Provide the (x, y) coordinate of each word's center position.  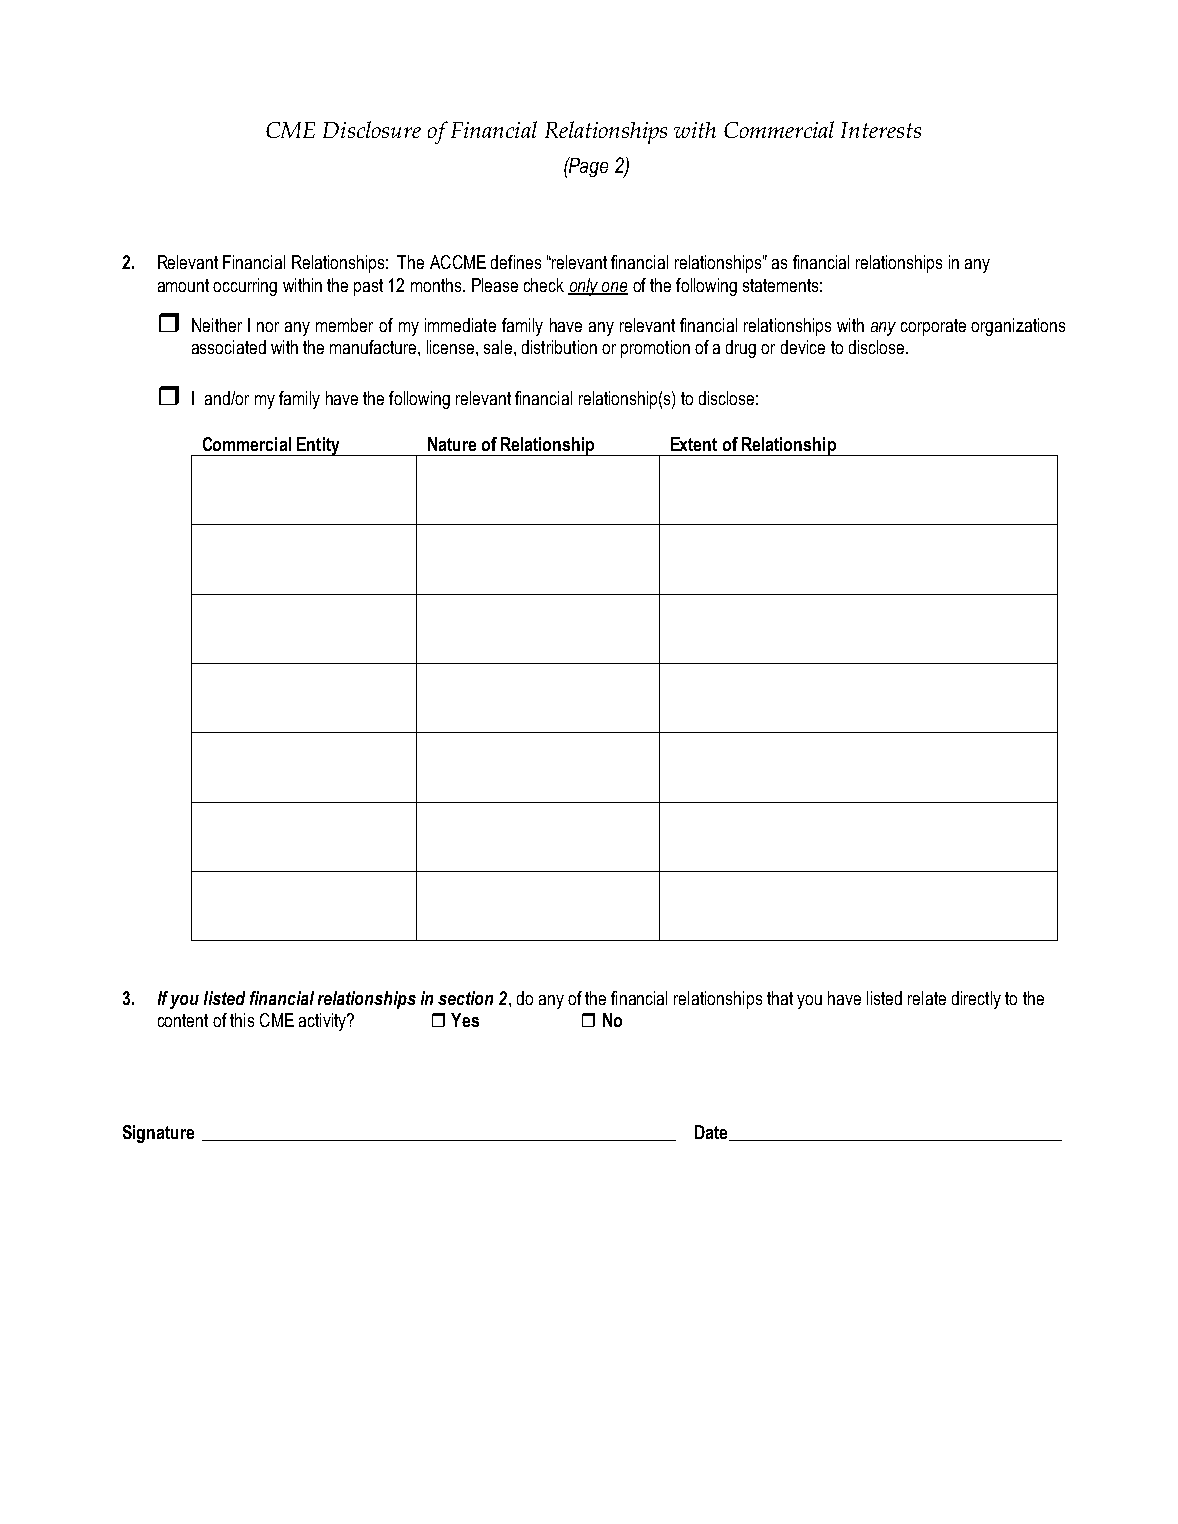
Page (587, 167)
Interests (881, 130)
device (803, 347)
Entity (318, 446)
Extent (694, 444)
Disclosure (372, 129)
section (465, 998)
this (242, 1020)
